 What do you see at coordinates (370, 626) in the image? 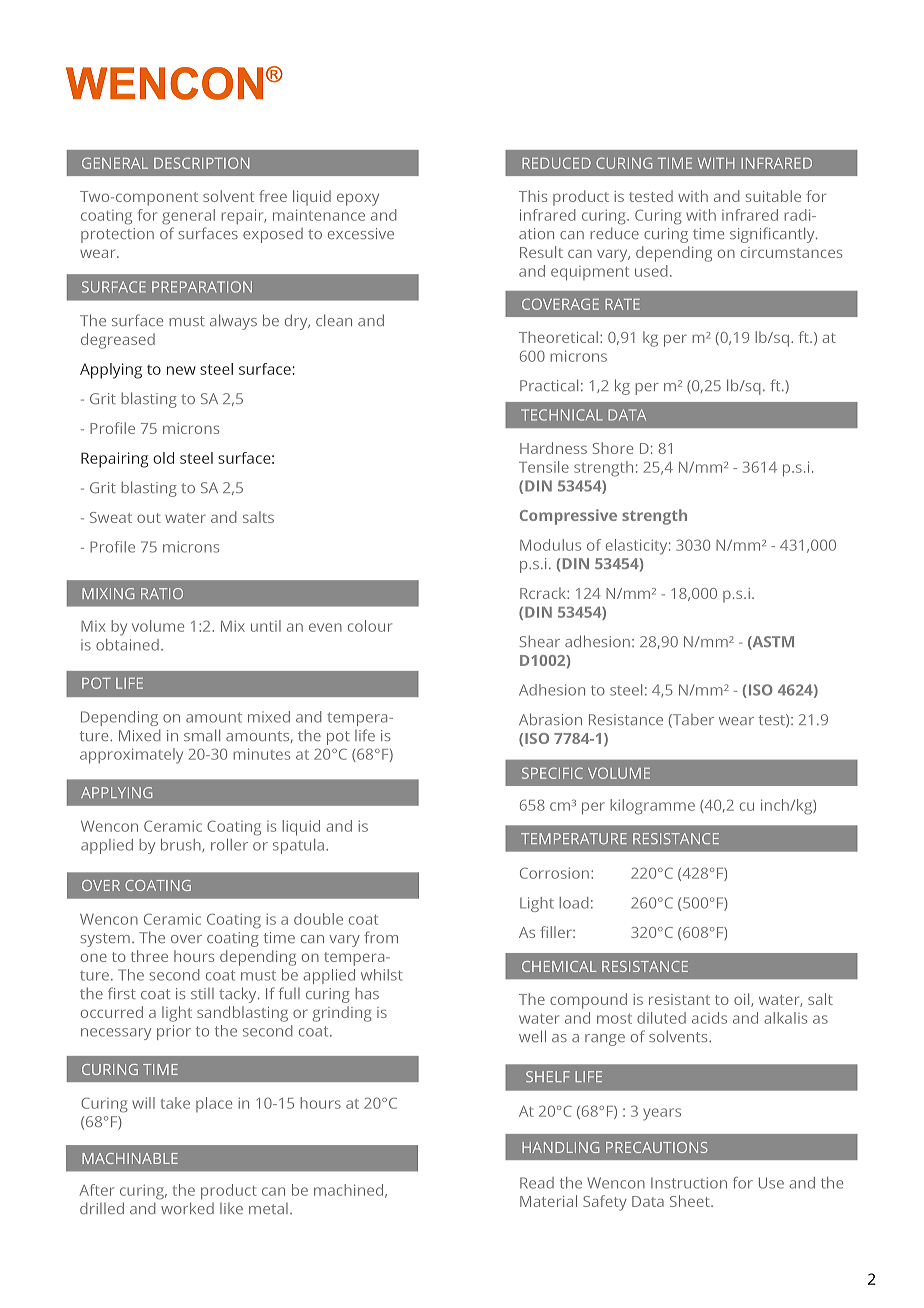
I see `colour` at bounding box center [370, 626].
